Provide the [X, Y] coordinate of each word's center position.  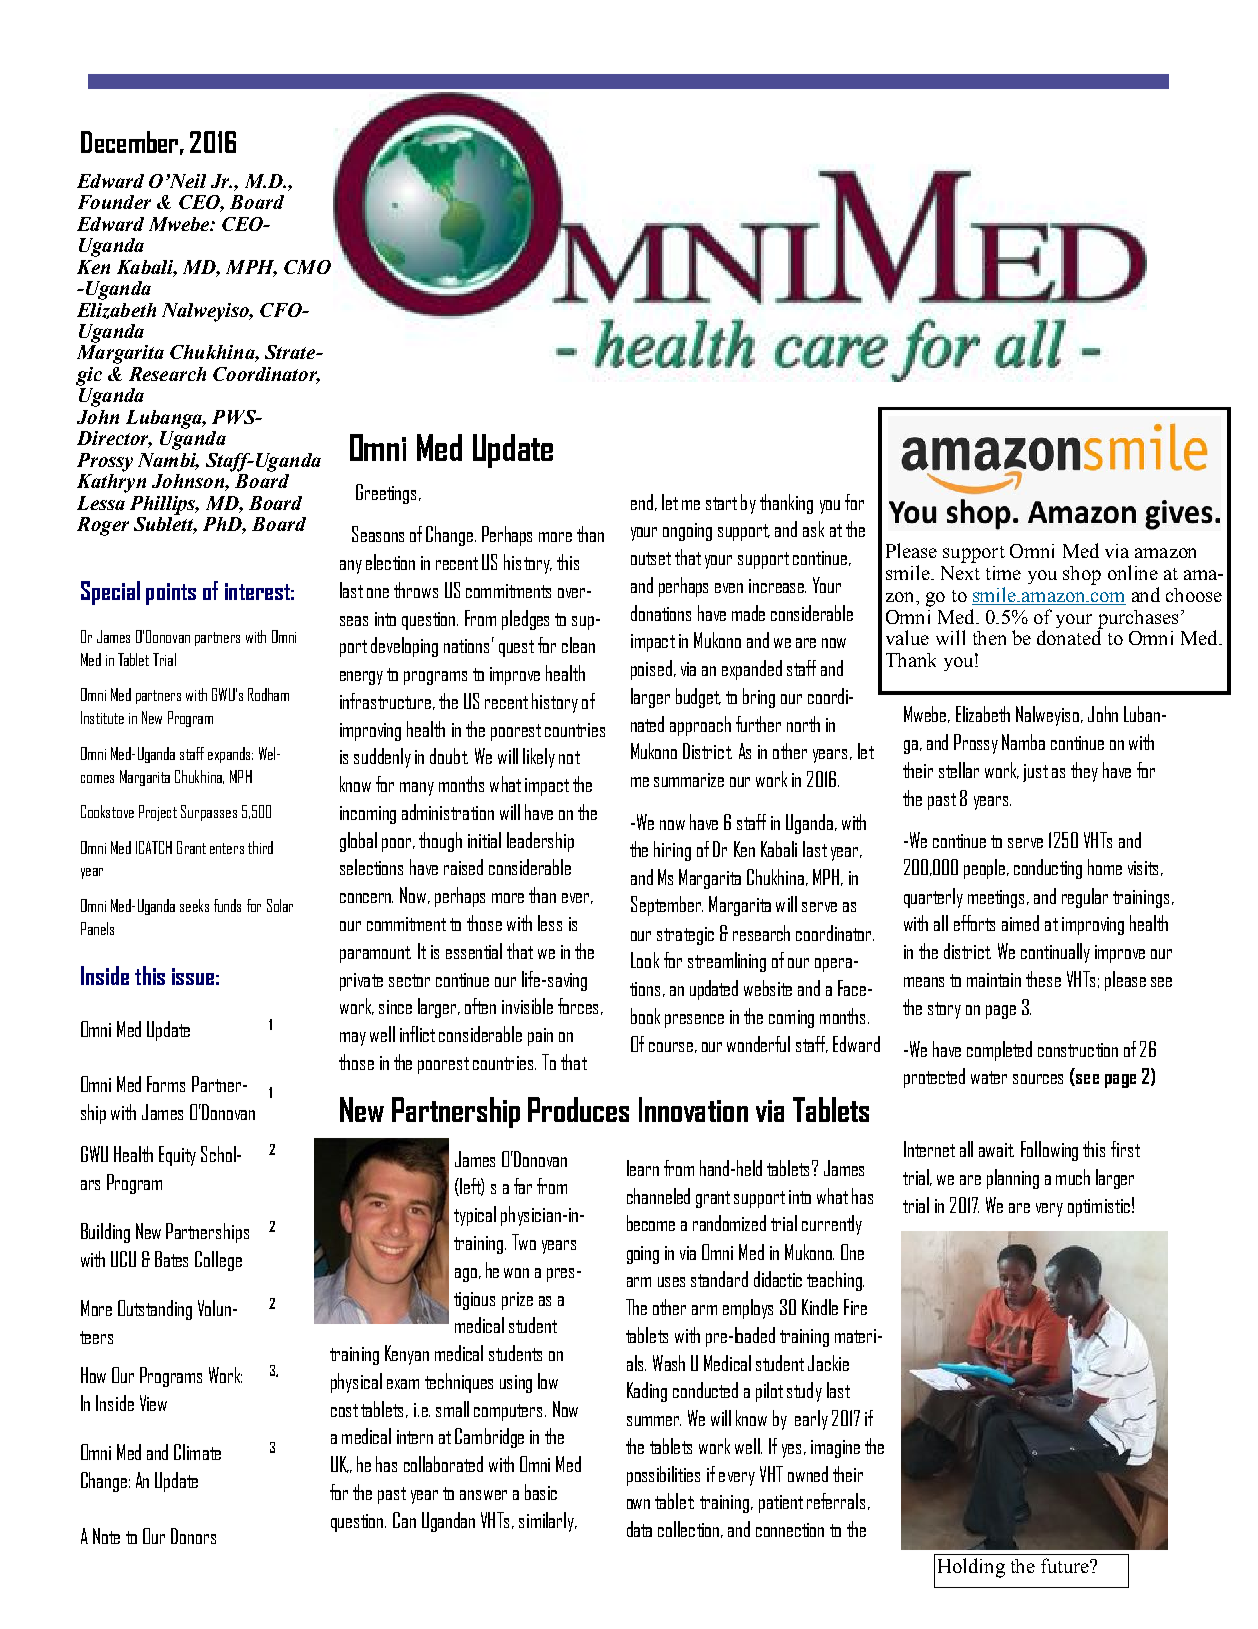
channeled [658, 1196]
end [642, 502]
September [667, 906]
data [639, 1529]
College [218, 1261]
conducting [1048, 869]
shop [1082, 575]
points [171, 594]
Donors [193, 1536]
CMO [307, 267]
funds [227, 905]
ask [813, 529]
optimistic [1099, 1208]
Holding [971, 1568]
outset [651, 558]
